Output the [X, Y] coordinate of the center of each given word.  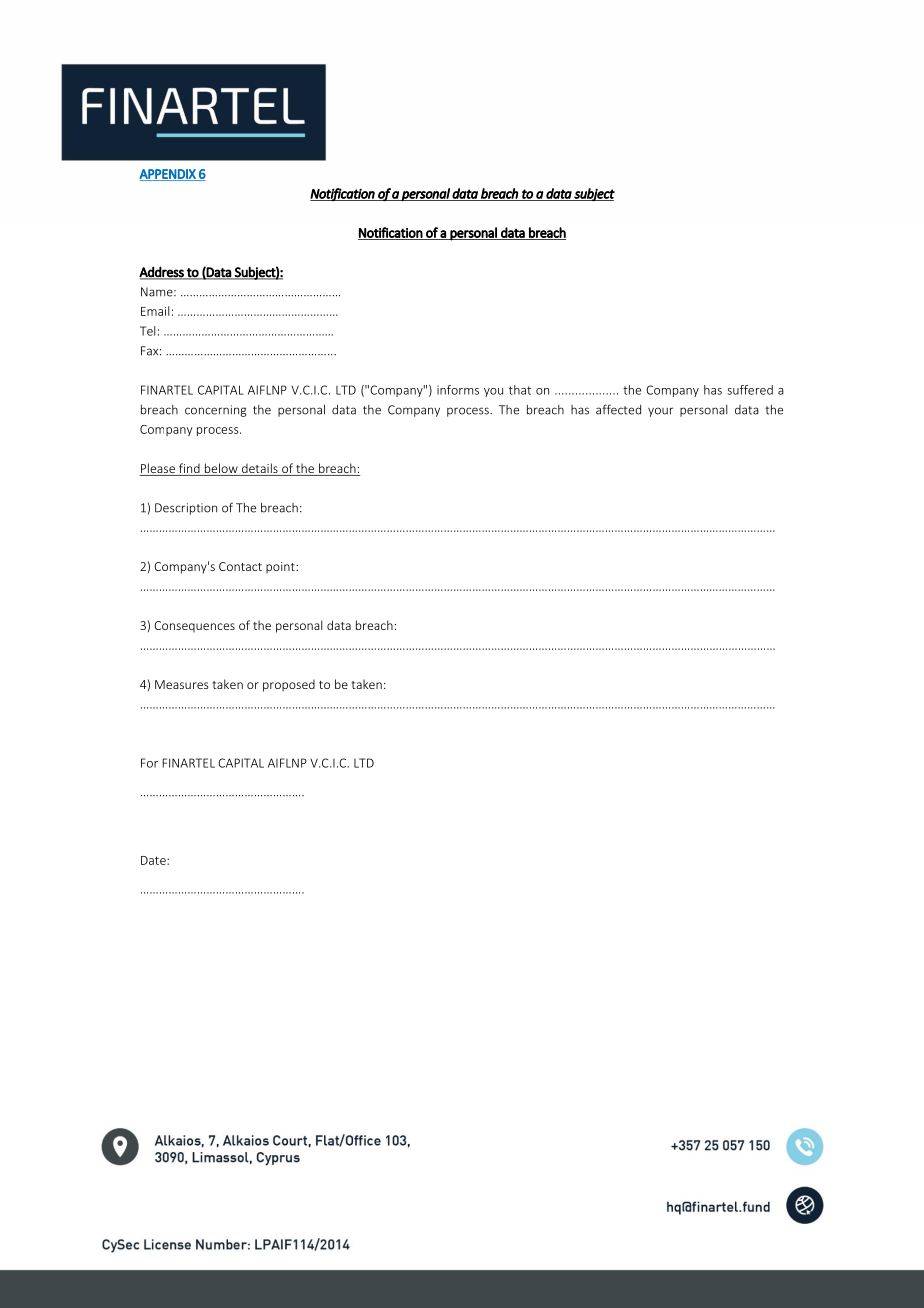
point [281, 568]
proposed [289, 685]
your [660, 412]
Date [154, 860]
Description [186, 509]
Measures [182, 684]
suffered [750, 390]
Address [162, 272]
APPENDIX [168, 175]
